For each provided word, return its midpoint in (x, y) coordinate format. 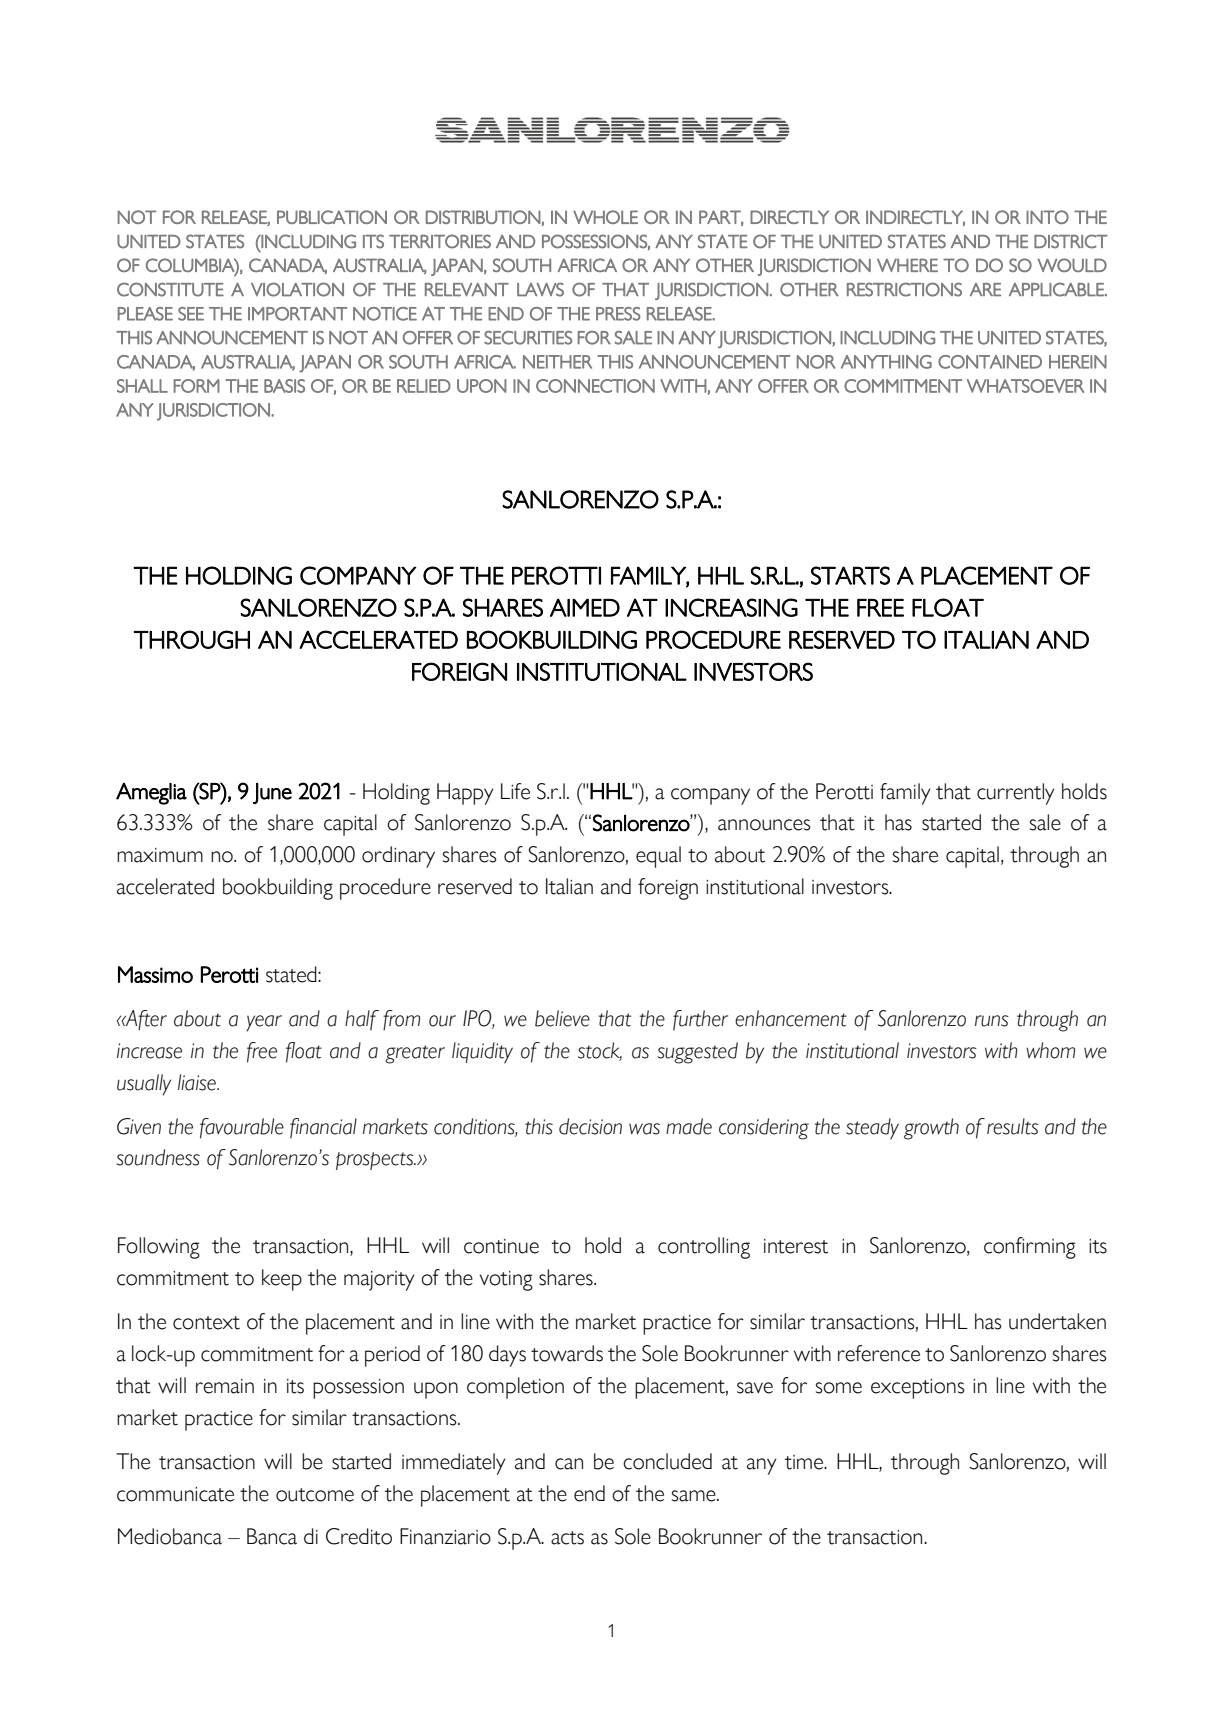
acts (567, 1538)
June (272, 793)
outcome (315, 1495)
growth (931, 1129)
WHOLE (605, 217)
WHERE (907, 265)
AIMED (585, 607)
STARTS (850, 575)
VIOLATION (297, 289)
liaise (198, 1082)
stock (600, 1051)
